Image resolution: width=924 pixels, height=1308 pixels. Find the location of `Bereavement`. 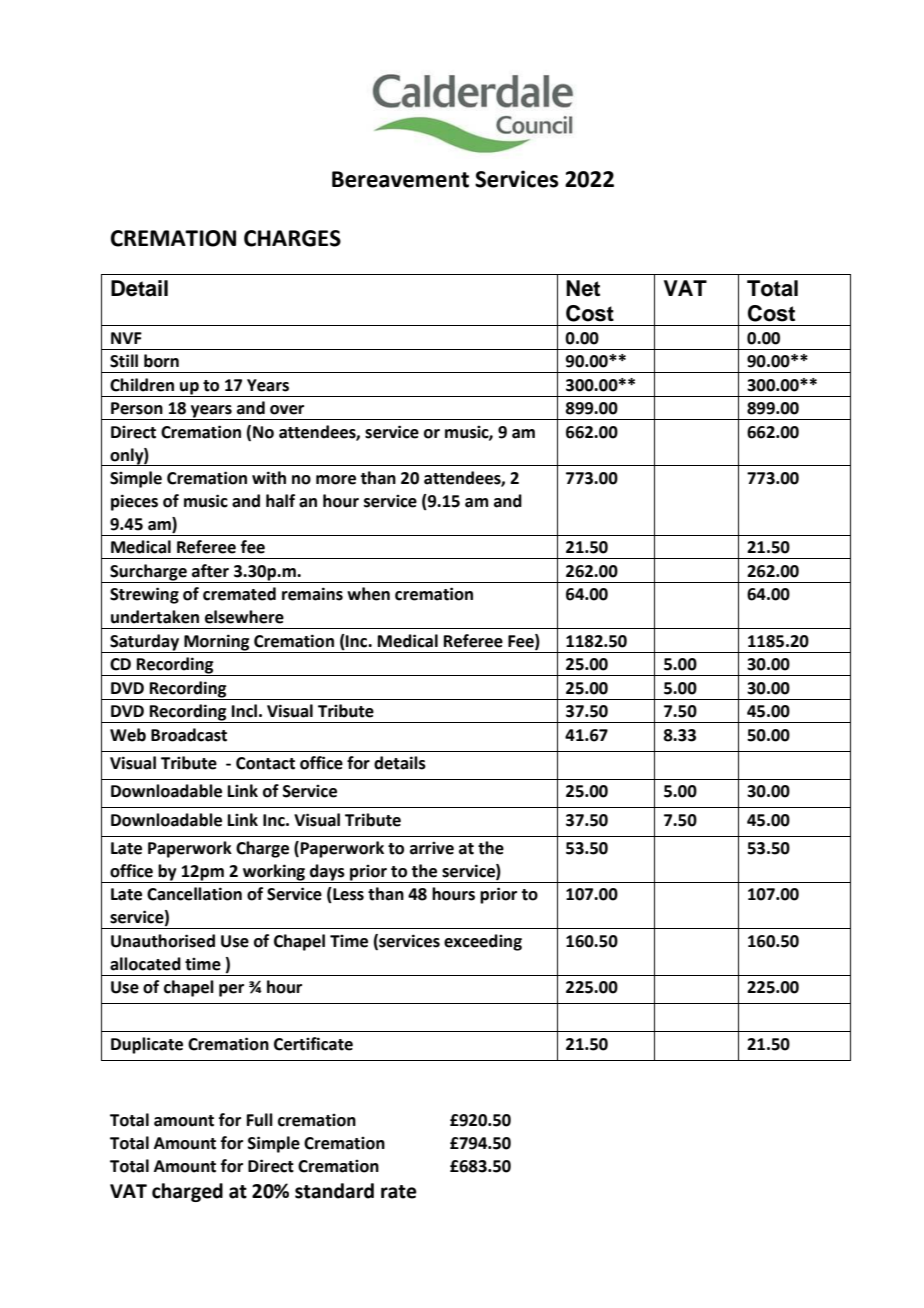

Bereavement is located at coordinates (400, 179).
